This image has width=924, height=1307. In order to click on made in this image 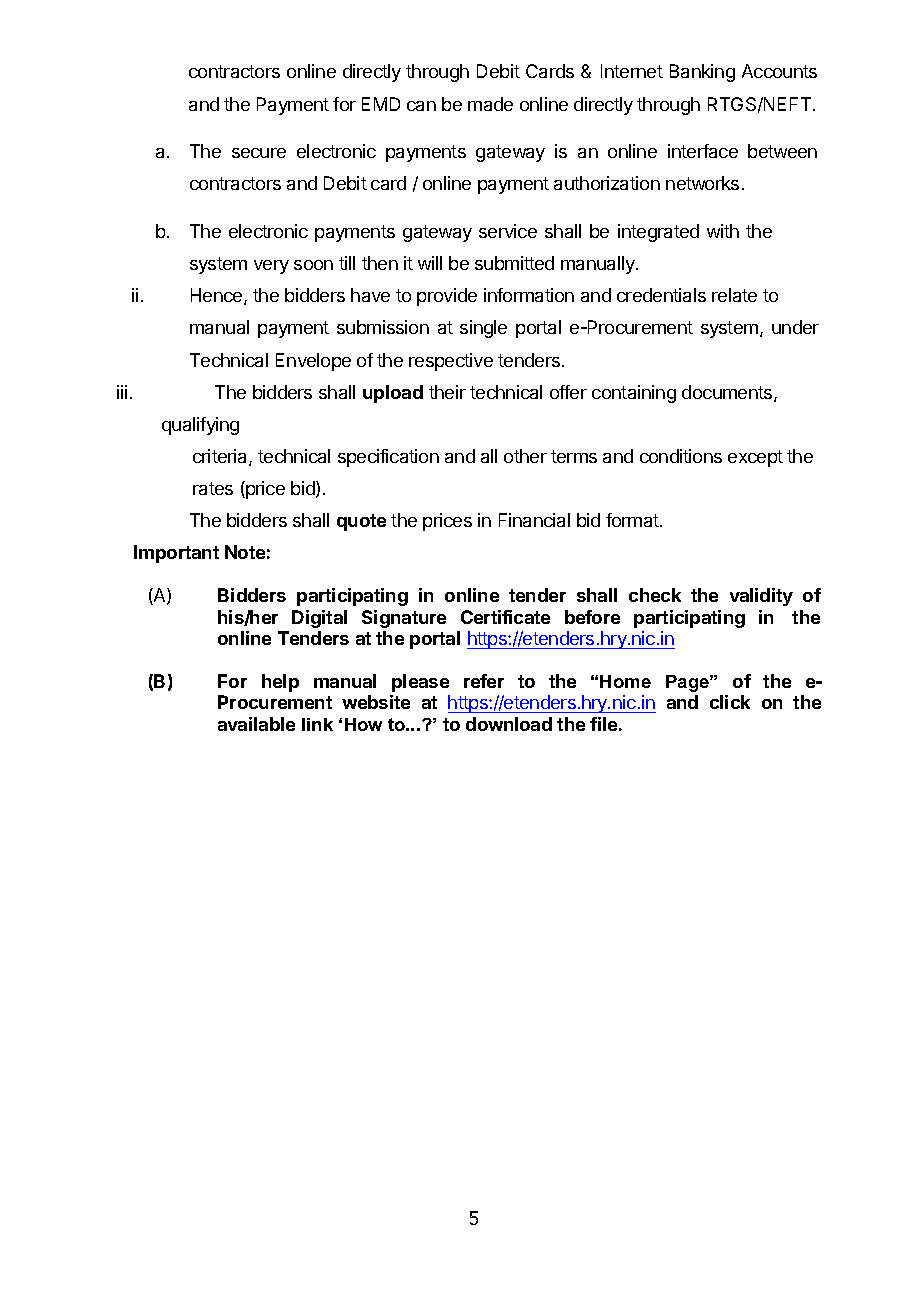, I will do `click(490, 104)`.
